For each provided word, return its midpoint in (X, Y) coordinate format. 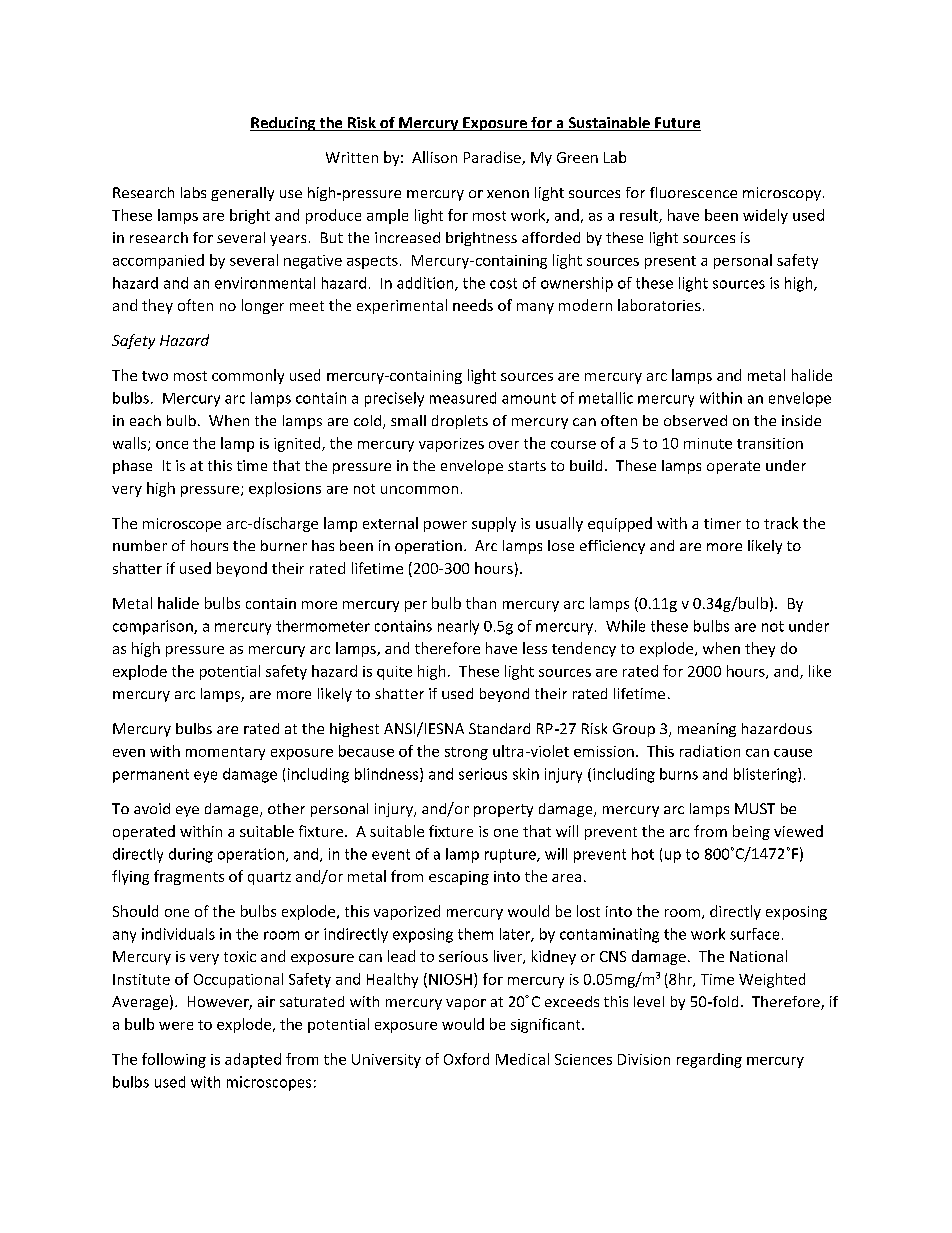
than (481, 603)
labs (193, 192)
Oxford (466, 1059)
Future (677, 124)
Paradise (493, 158)
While (625, 626)
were (176, 1026)
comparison (154, 627)
